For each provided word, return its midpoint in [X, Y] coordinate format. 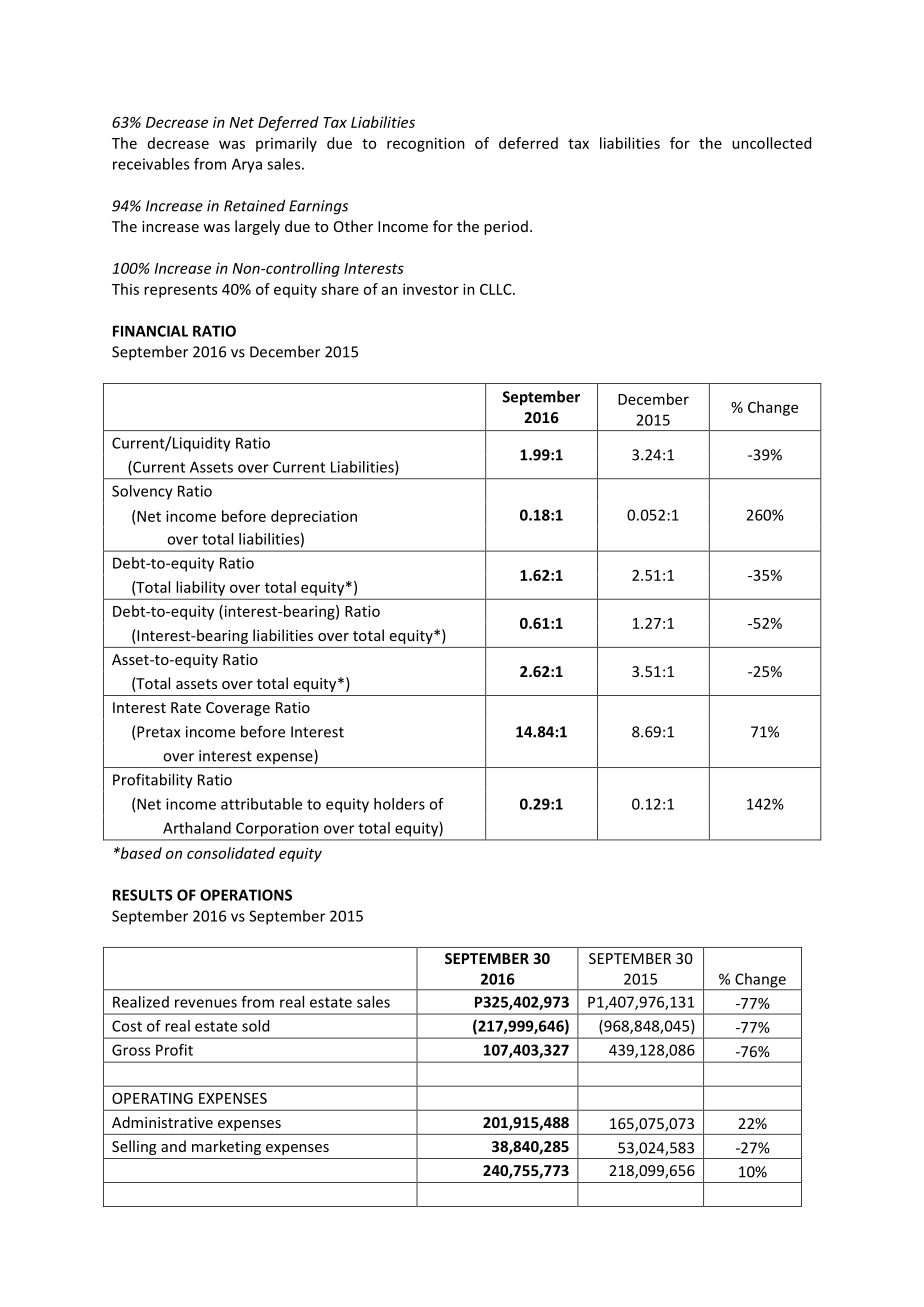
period [506, 227]
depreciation [314, 517]
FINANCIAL [150, 331]
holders [399, 804]
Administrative [162, 1122]
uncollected [771, 143]
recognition [426, 144]
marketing [226, 1147]
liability [201, 588]
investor [431, 289]
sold [255, 1026]
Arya [247, 165]
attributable [261, 804]
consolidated [231, 853]
